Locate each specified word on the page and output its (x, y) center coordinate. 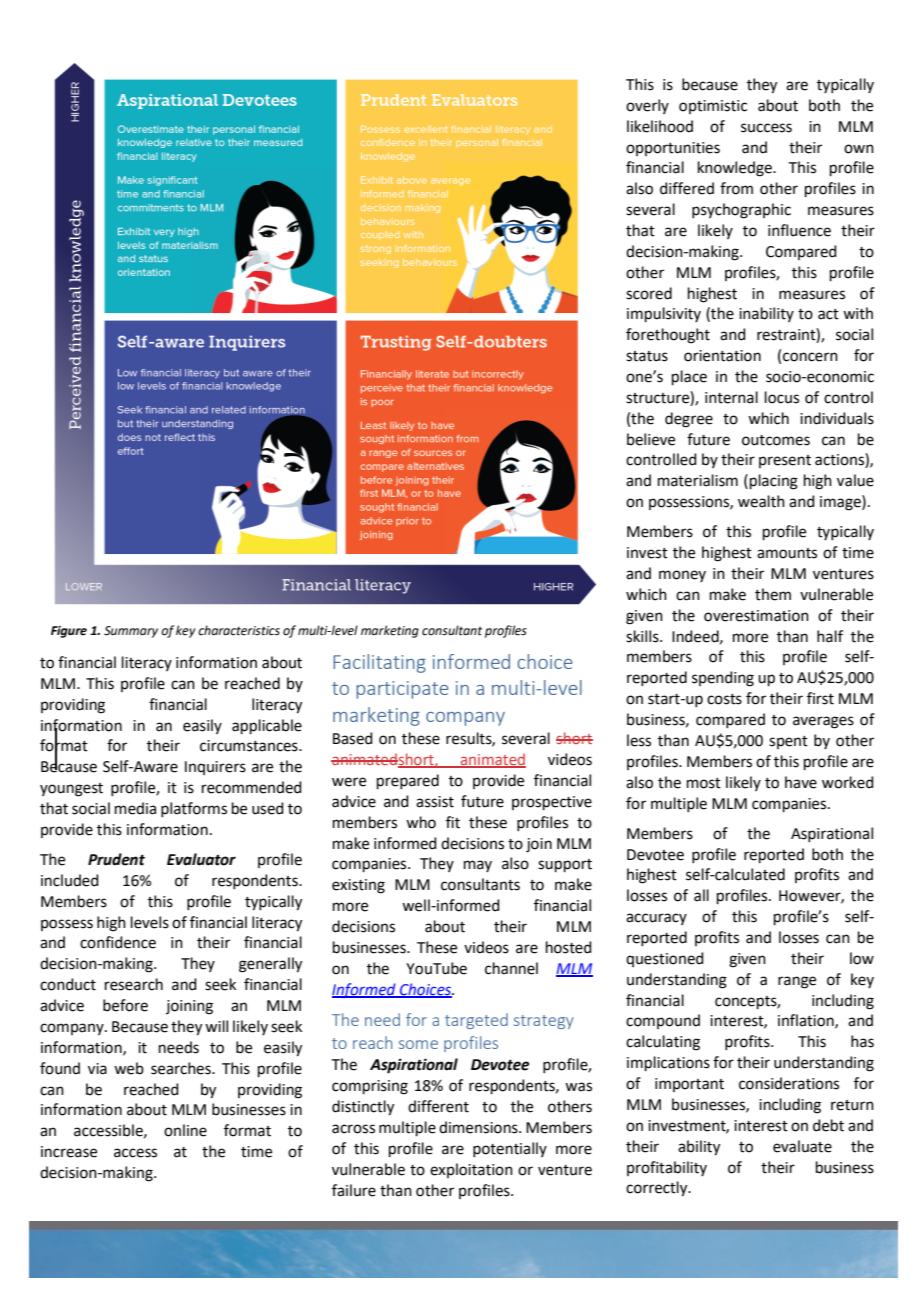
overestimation (756, 616)
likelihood (660, 126)
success (766, 128)
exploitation (471, 1170)
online (185, 1130)
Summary (131, 632)
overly (647, 106)
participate (403, 690)
